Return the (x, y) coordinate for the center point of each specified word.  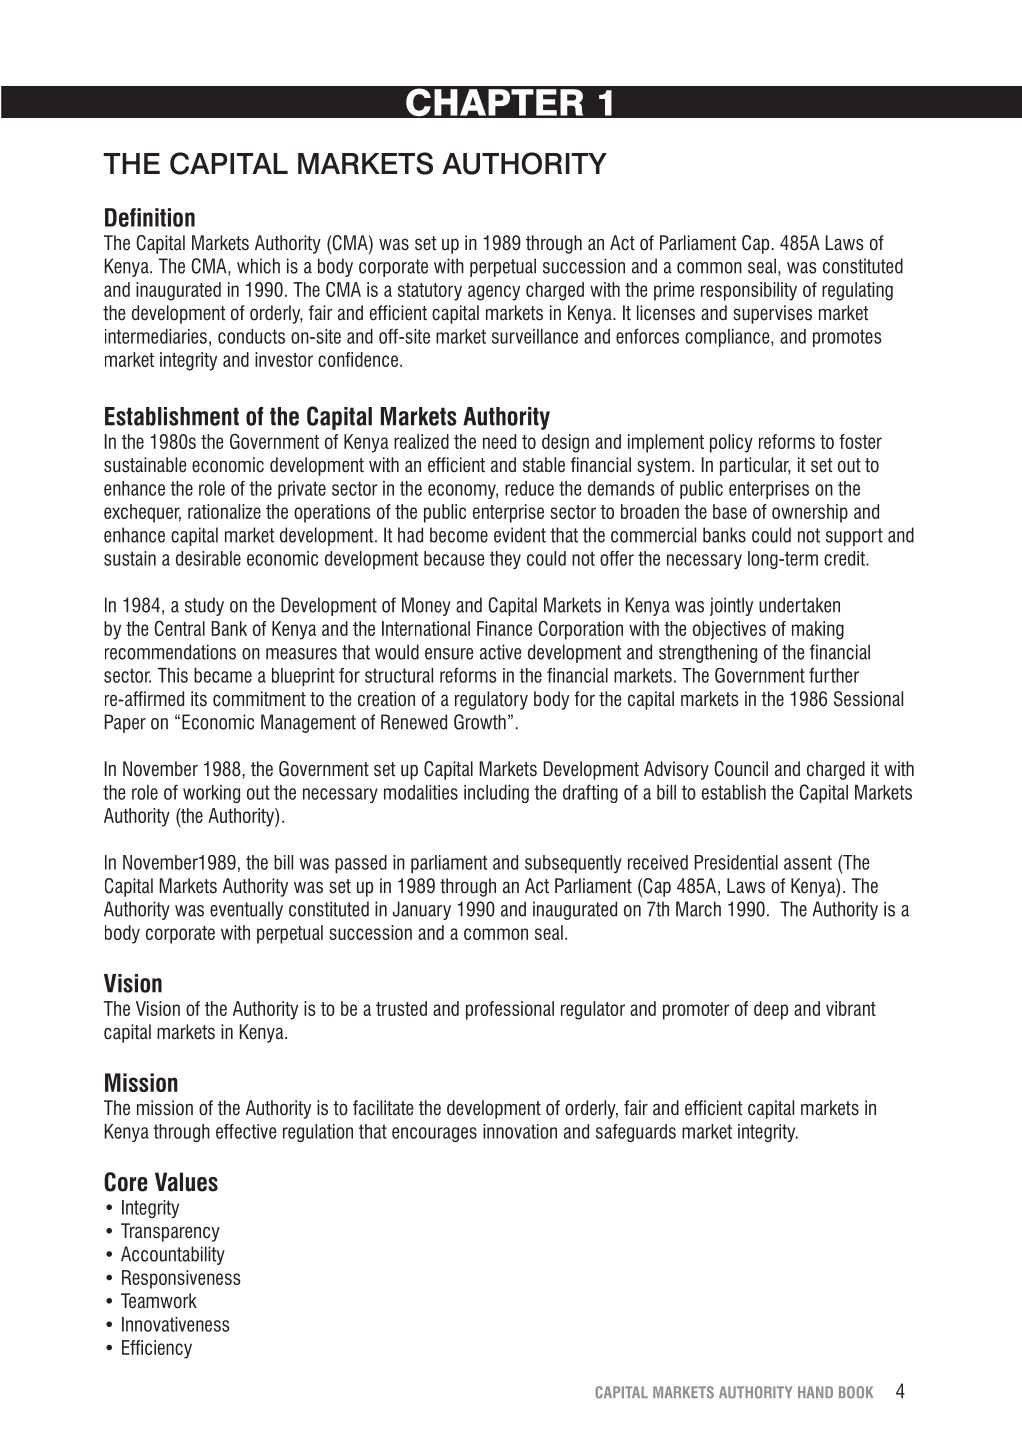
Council (741, 769)
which (258, 266)
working (211, 794)
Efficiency (157, 1349)
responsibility (749, 291)
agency (494, 293)
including (496, 794)
